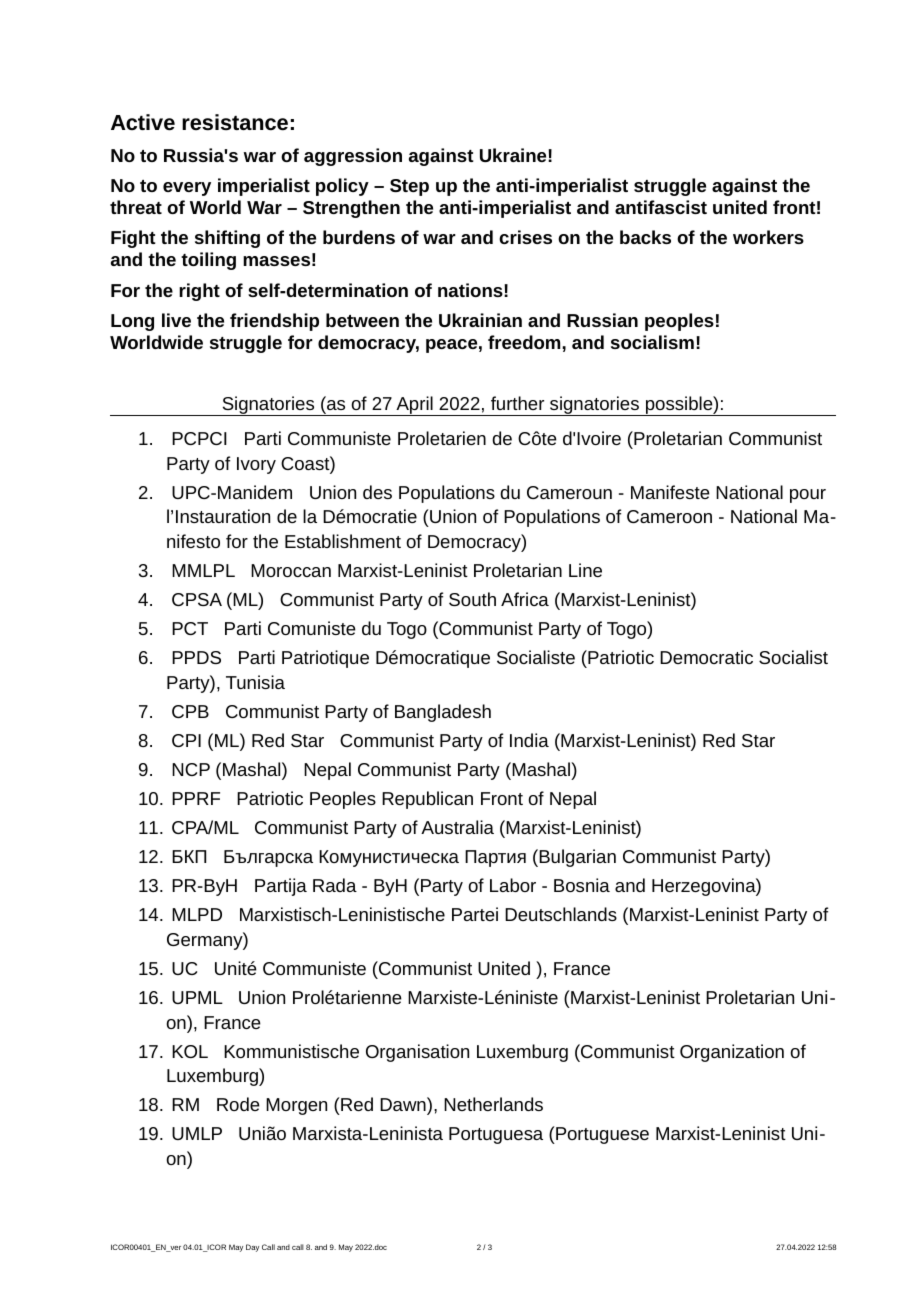  Describe the element at coordinates (409, 187) in the image. I see `Step` at that location.
